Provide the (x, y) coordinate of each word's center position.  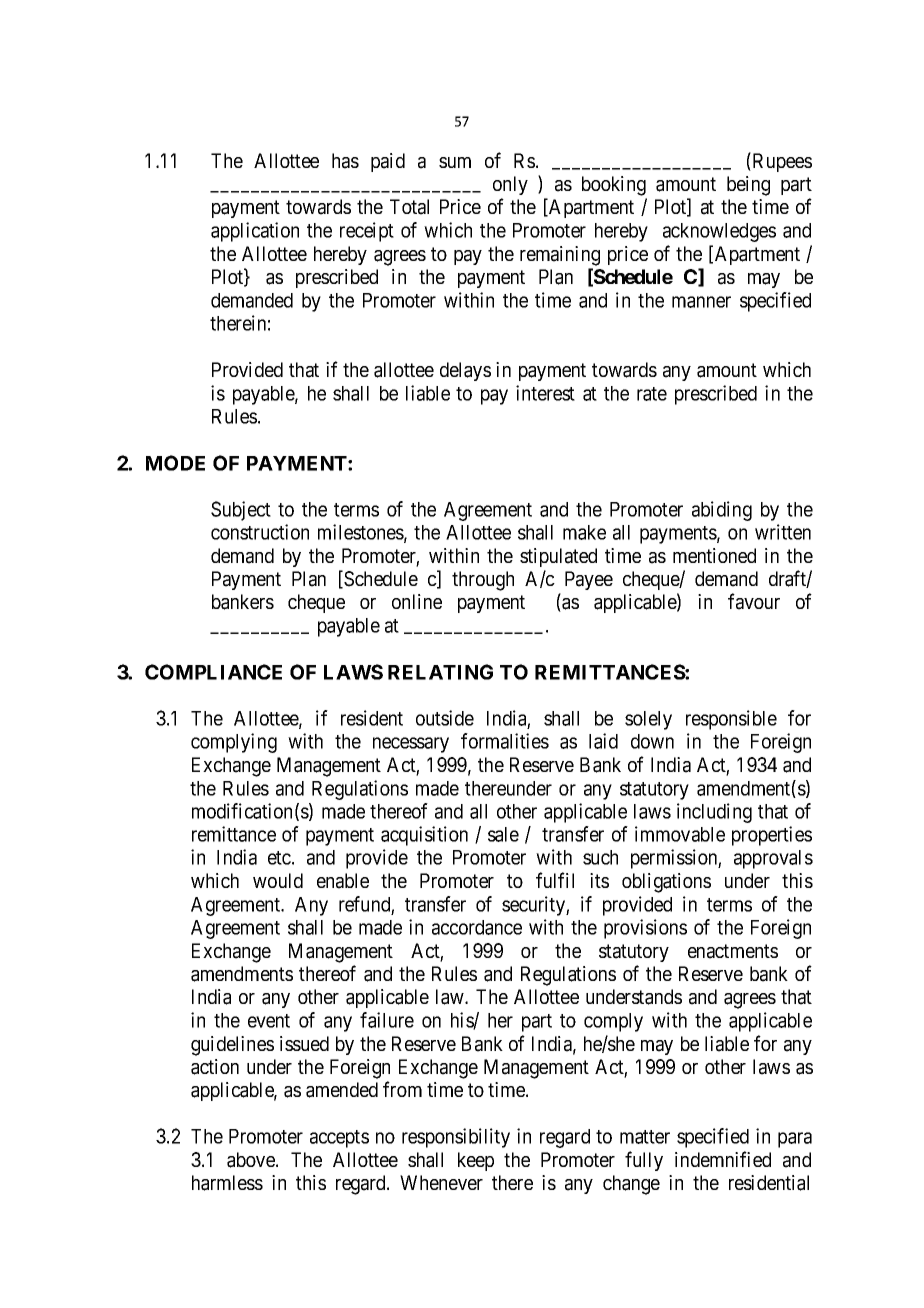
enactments (733, 951)
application (255, 232)
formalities (505, 741)
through (483, 581)
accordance (477, 927)
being (748, 186)
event (269, 1021)
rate (652, 394)
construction (260, 532)
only (510, 185)
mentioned (714, 555)
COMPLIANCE (213, 672)
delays (465, 371)
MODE (175, 463)
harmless (227, 1183)
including (714, 813)
